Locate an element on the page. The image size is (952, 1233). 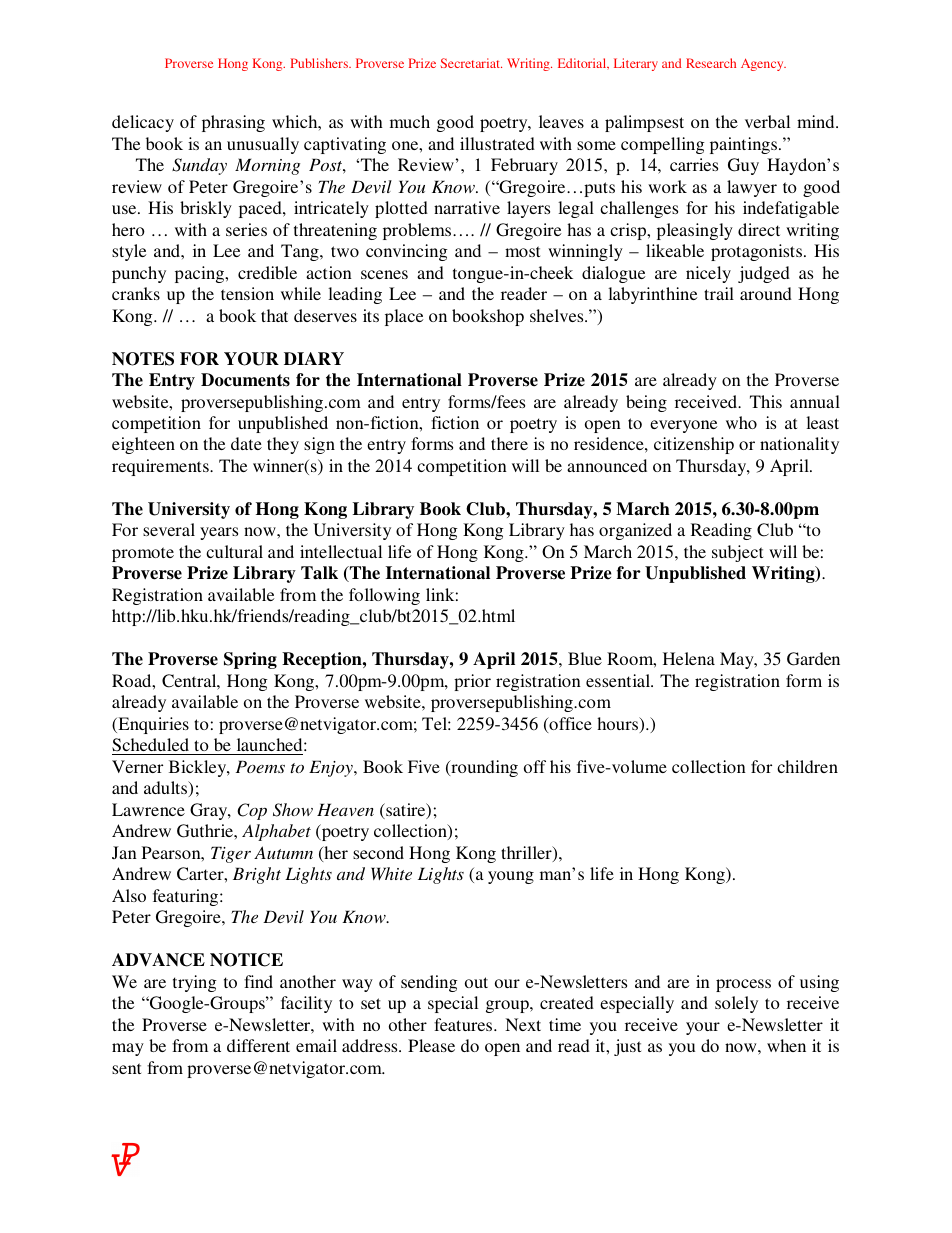
features is located at coordinates (464, 1024).
